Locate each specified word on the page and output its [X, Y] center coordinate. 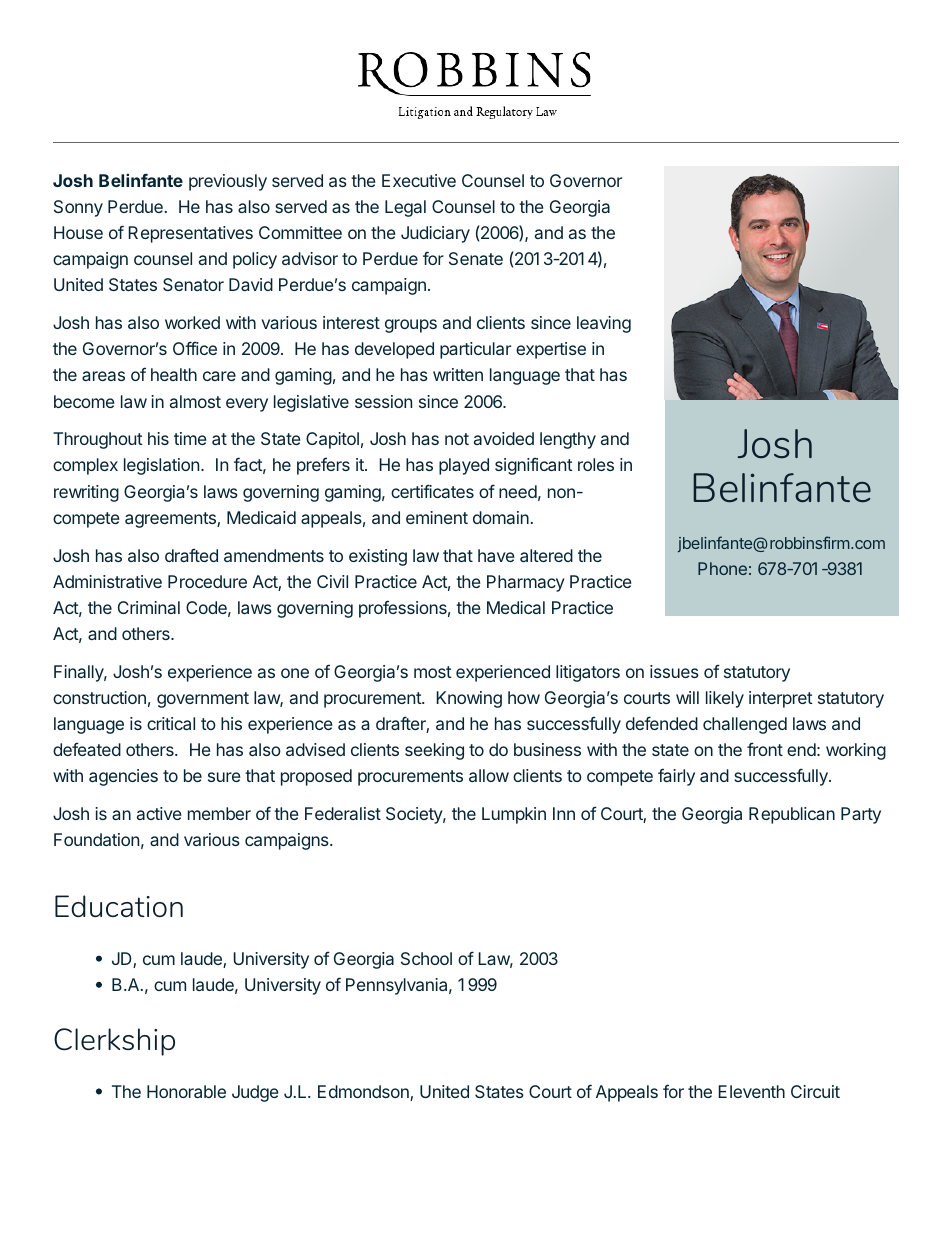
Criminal [149, 607]
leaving [604, 324]
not [457, 439]
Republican [792, 815]
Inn [564, 813]
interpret [781, 699]
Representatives [190, 234]
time [190, 438]
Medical [516, 607]
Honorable [186, 1091]
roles [596, 464]
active [159, 813]
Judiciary [435, 234]
